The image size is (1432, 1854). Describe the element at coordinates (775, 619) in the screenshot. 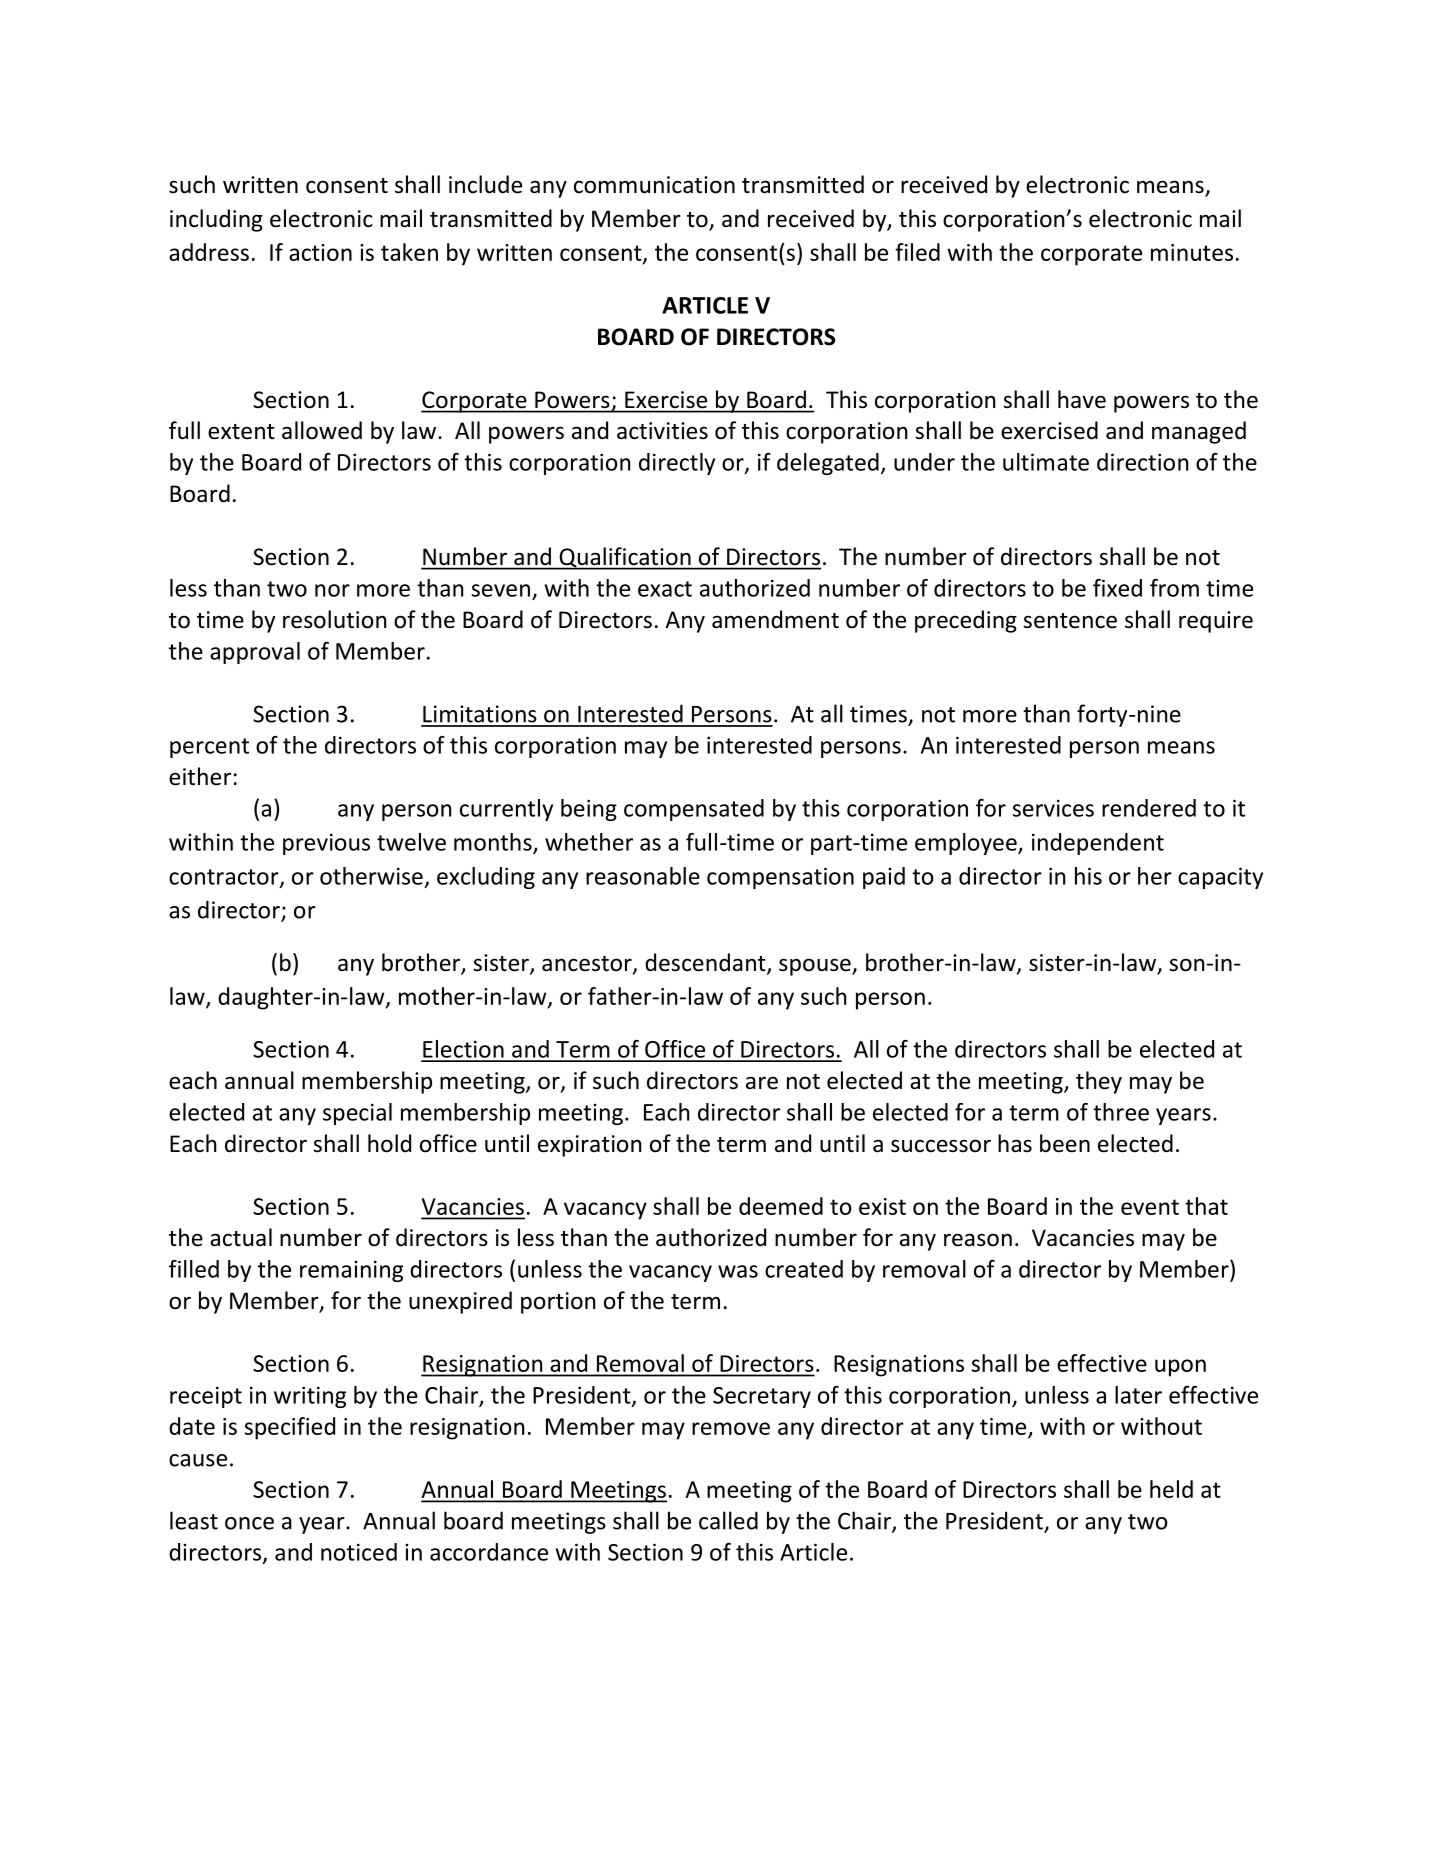

I see `amendment` at that location.
